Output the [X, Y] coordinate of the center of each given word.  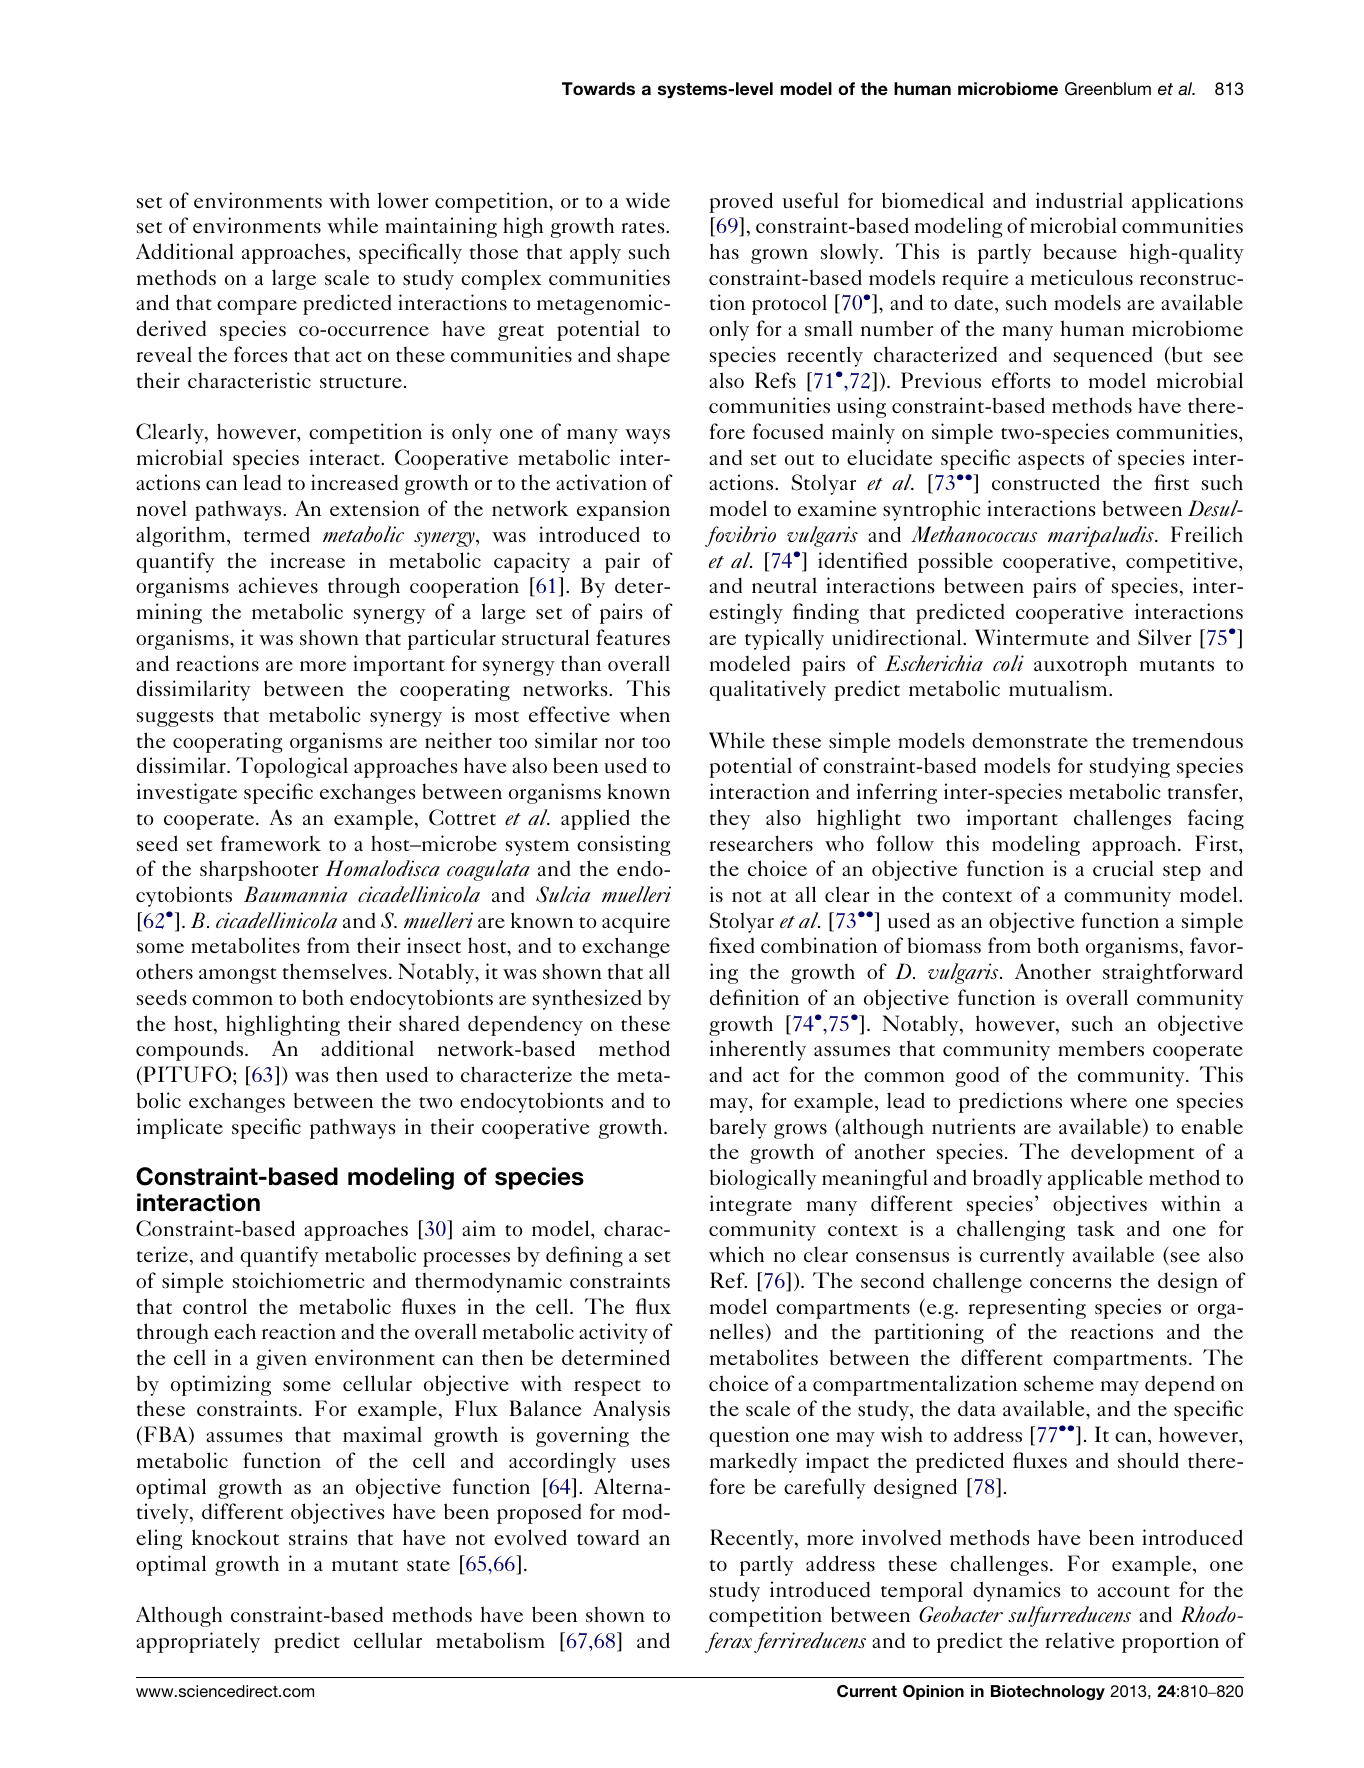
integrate [751, 1205]
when [644, 714]
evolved [530, 1537]
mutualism [1059, 688]
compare [257, 307]
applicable [1095, 1179]
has [724, 251]
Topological [292, 767]
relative [1079, 1640]
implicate [180, 1128]
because [1080, 251]
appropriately [198, 1642]
